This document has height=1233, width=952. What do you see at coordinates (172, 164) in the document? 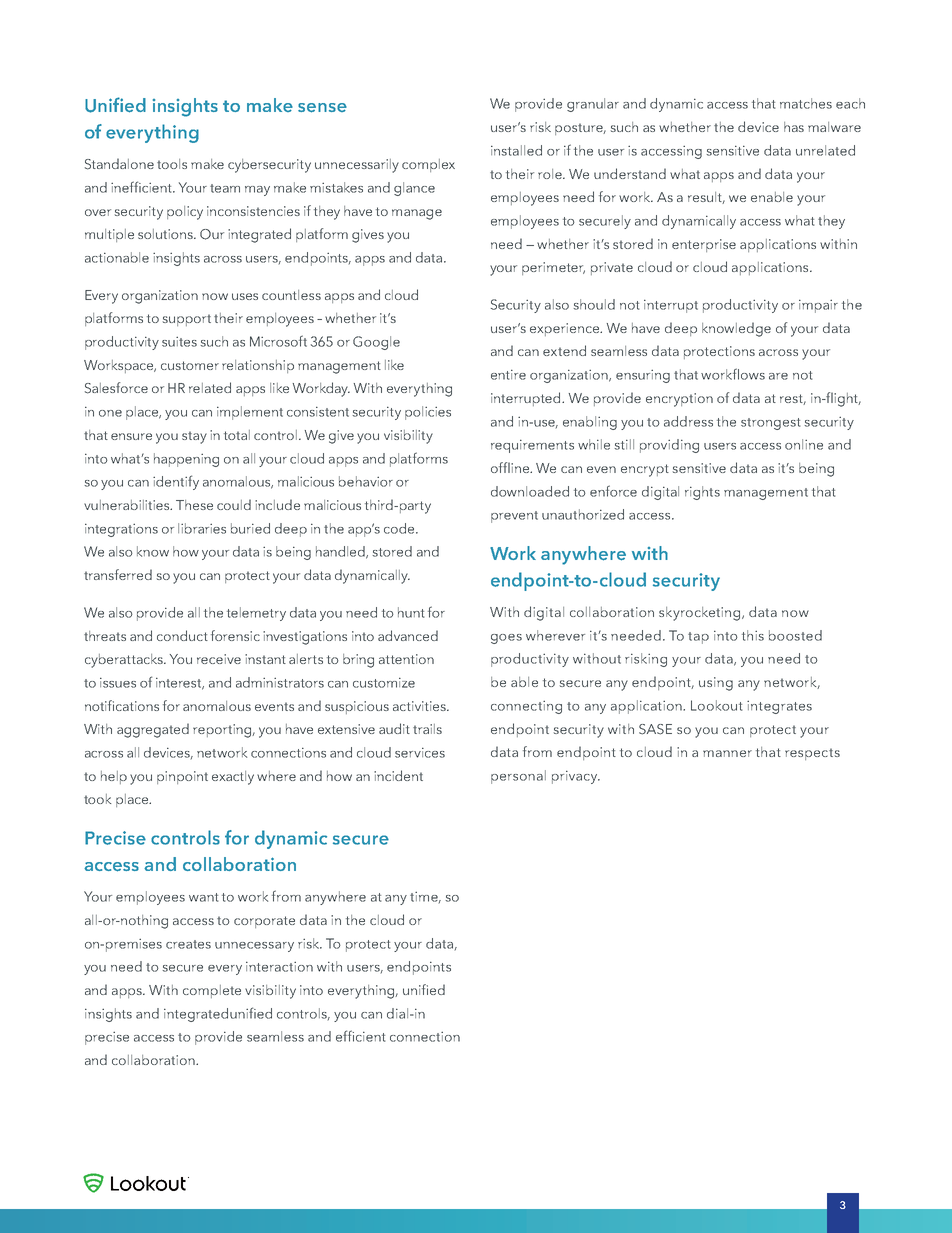
I see `tools` at bounding box center [172, 164].
